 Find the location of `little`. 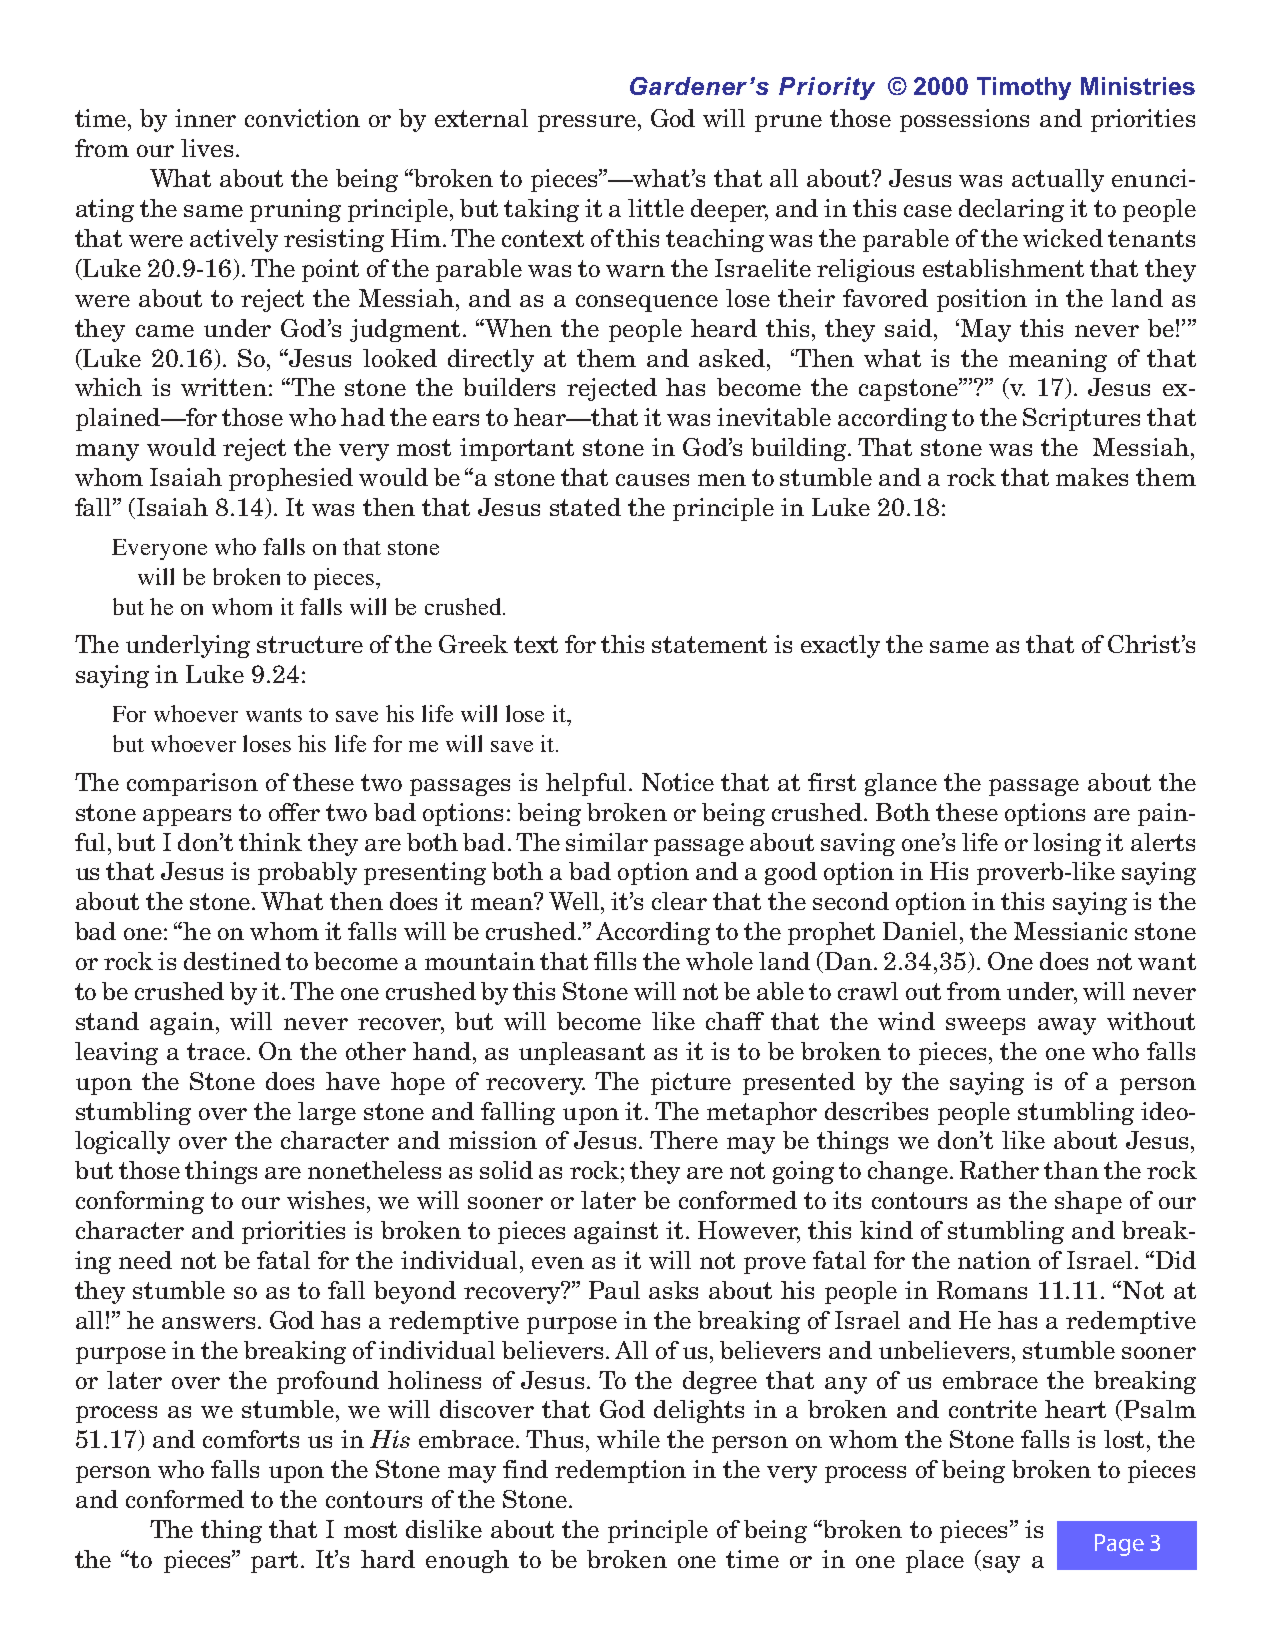

little is located at coordinates (656, 208).
